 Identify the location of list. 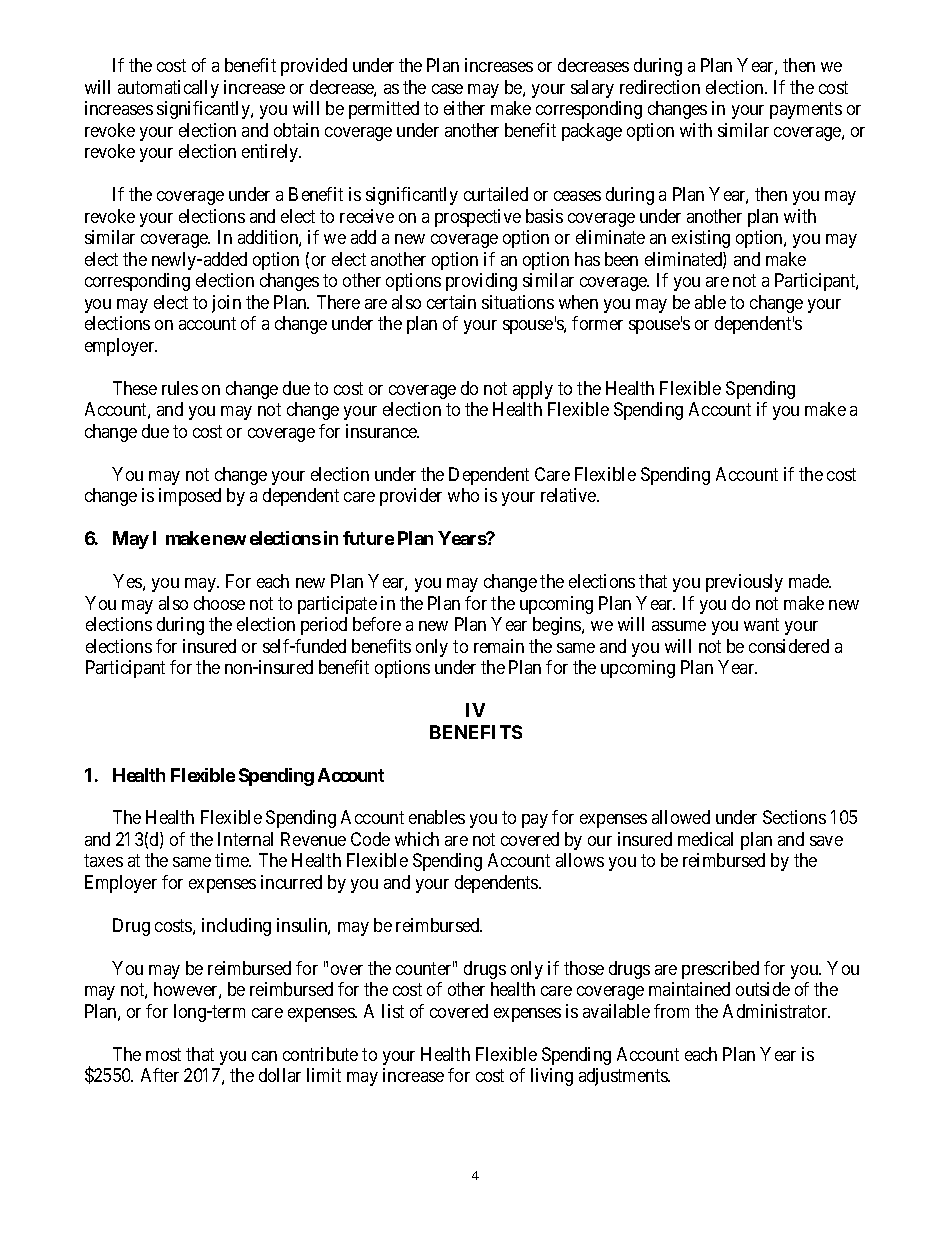
(393, 1011).
